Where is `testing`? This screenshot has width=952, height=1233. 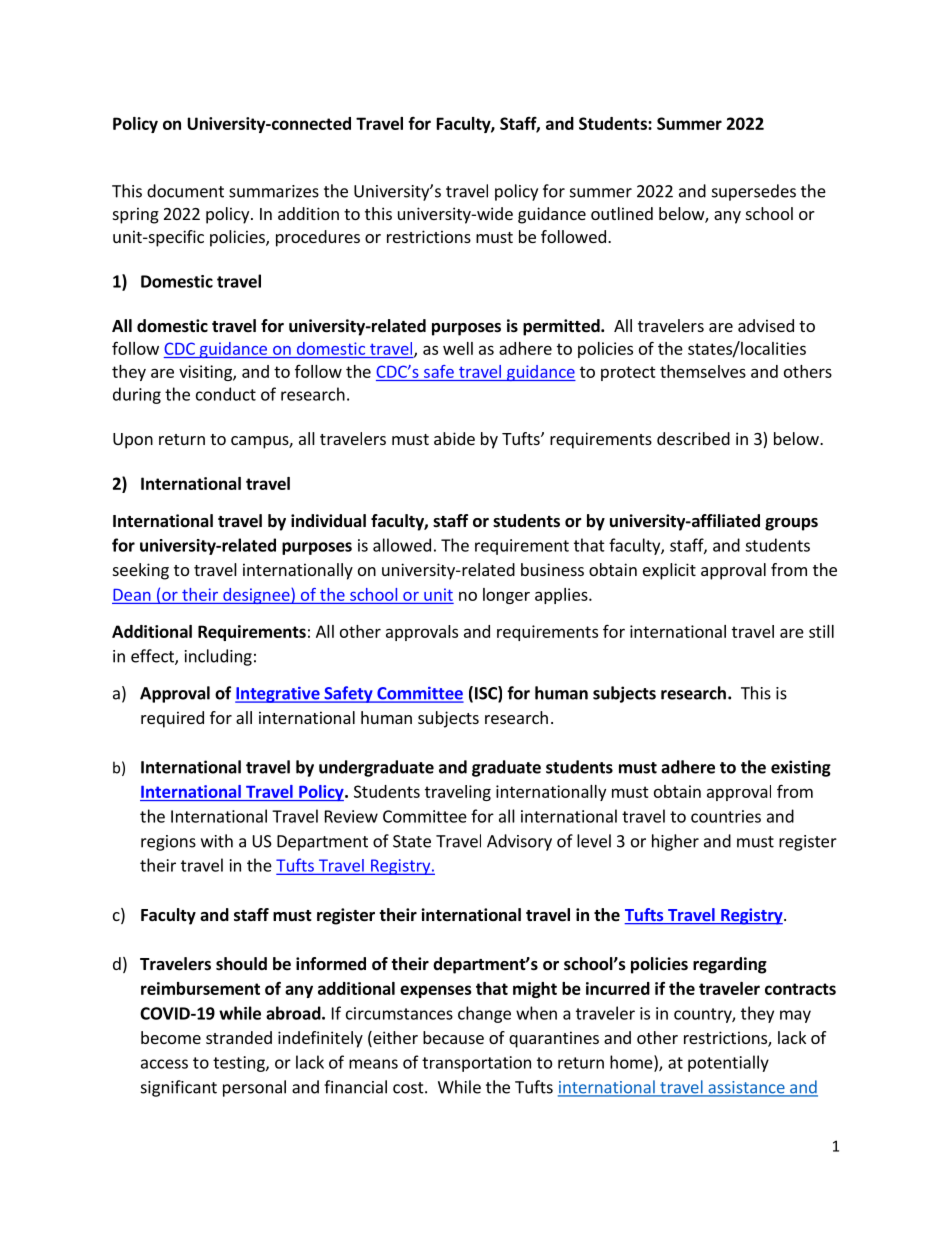
testing is located at coordinates (240, 1064).
